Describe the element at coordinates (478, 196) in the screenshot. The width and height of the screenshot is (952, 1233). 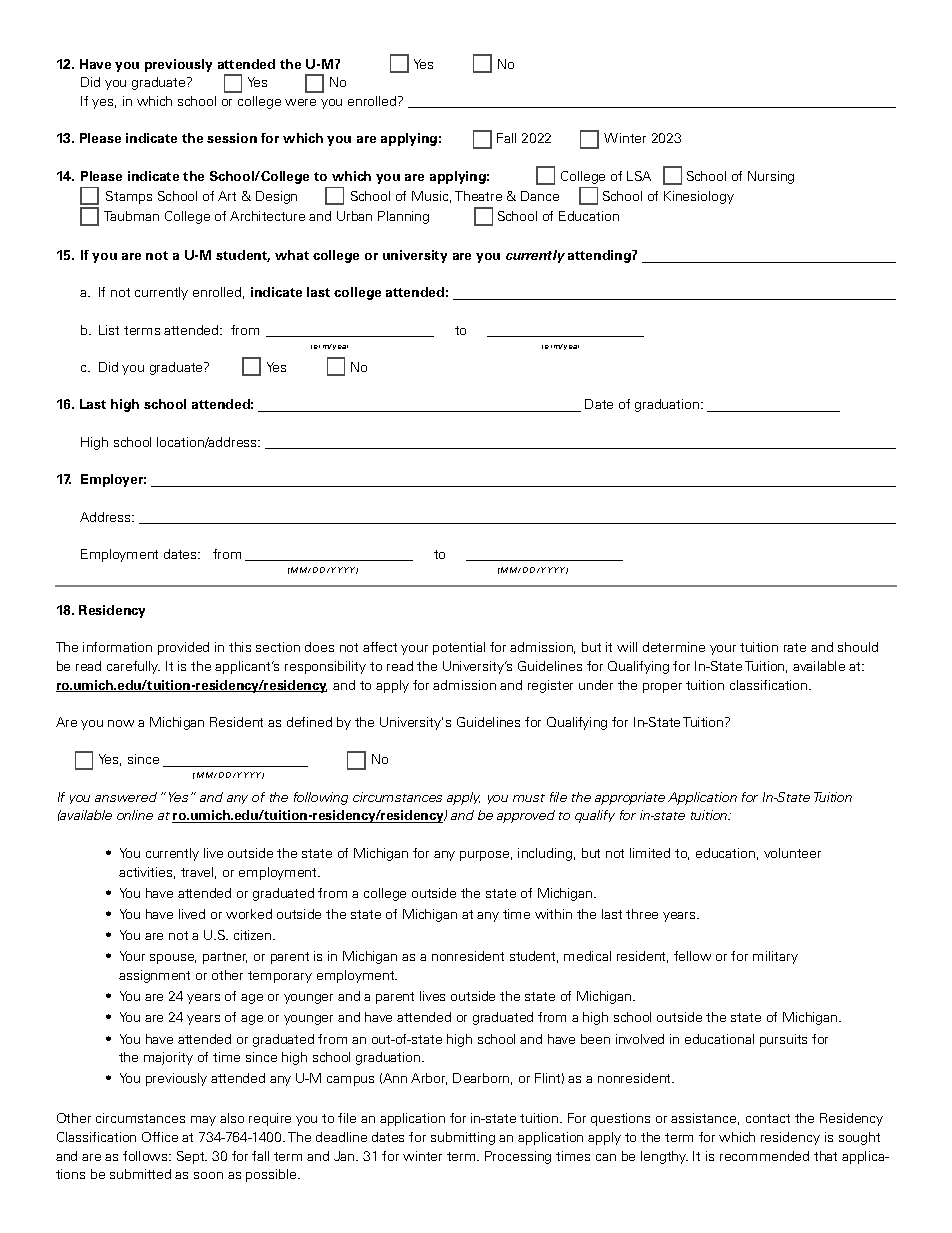
I see `Theatre` at that location.
